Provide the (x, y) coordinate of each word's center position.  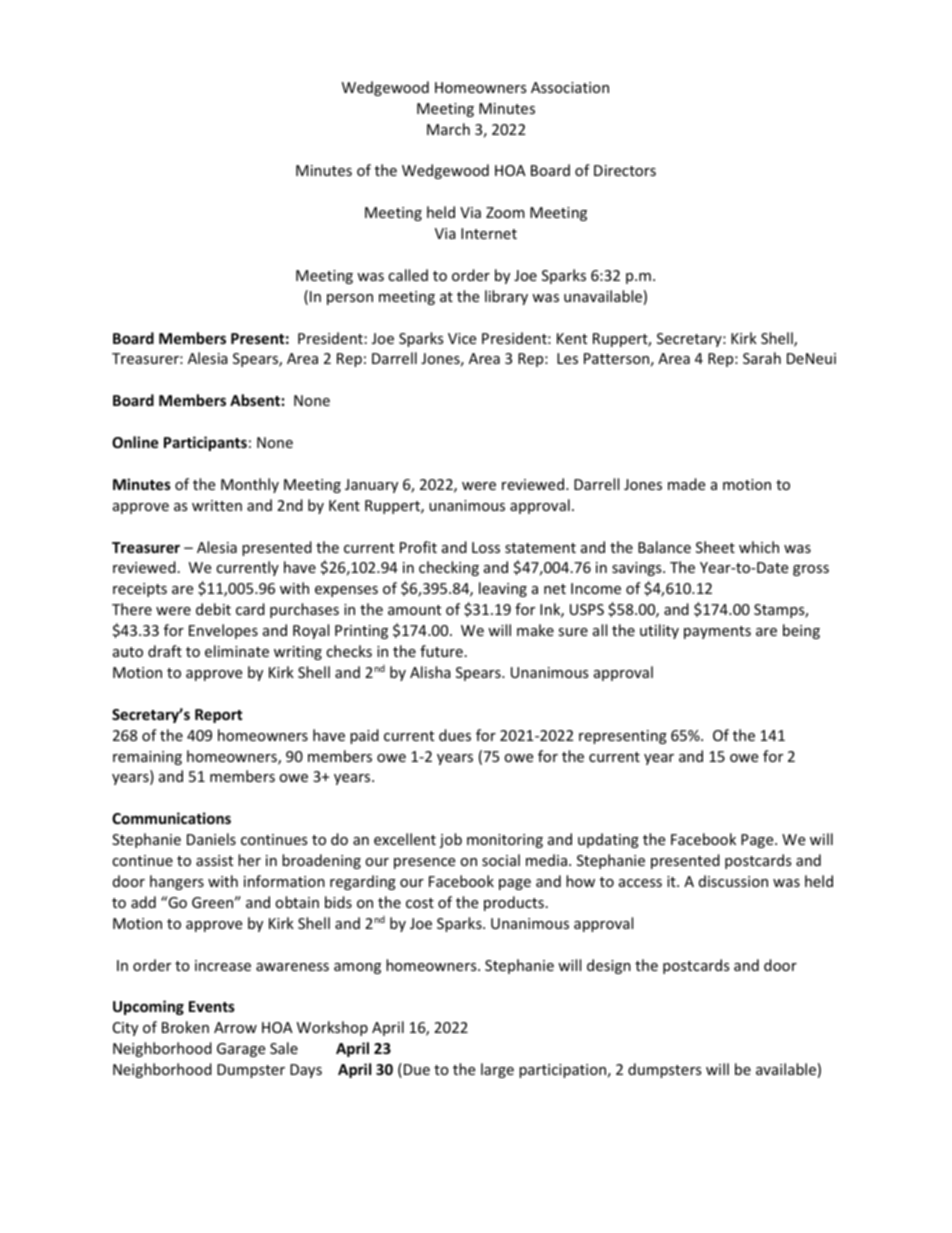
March (448, 129)
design (609, 966)
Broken (185, 1027)
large (497, 1070)
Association (570, 87)
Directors (625, 170)
